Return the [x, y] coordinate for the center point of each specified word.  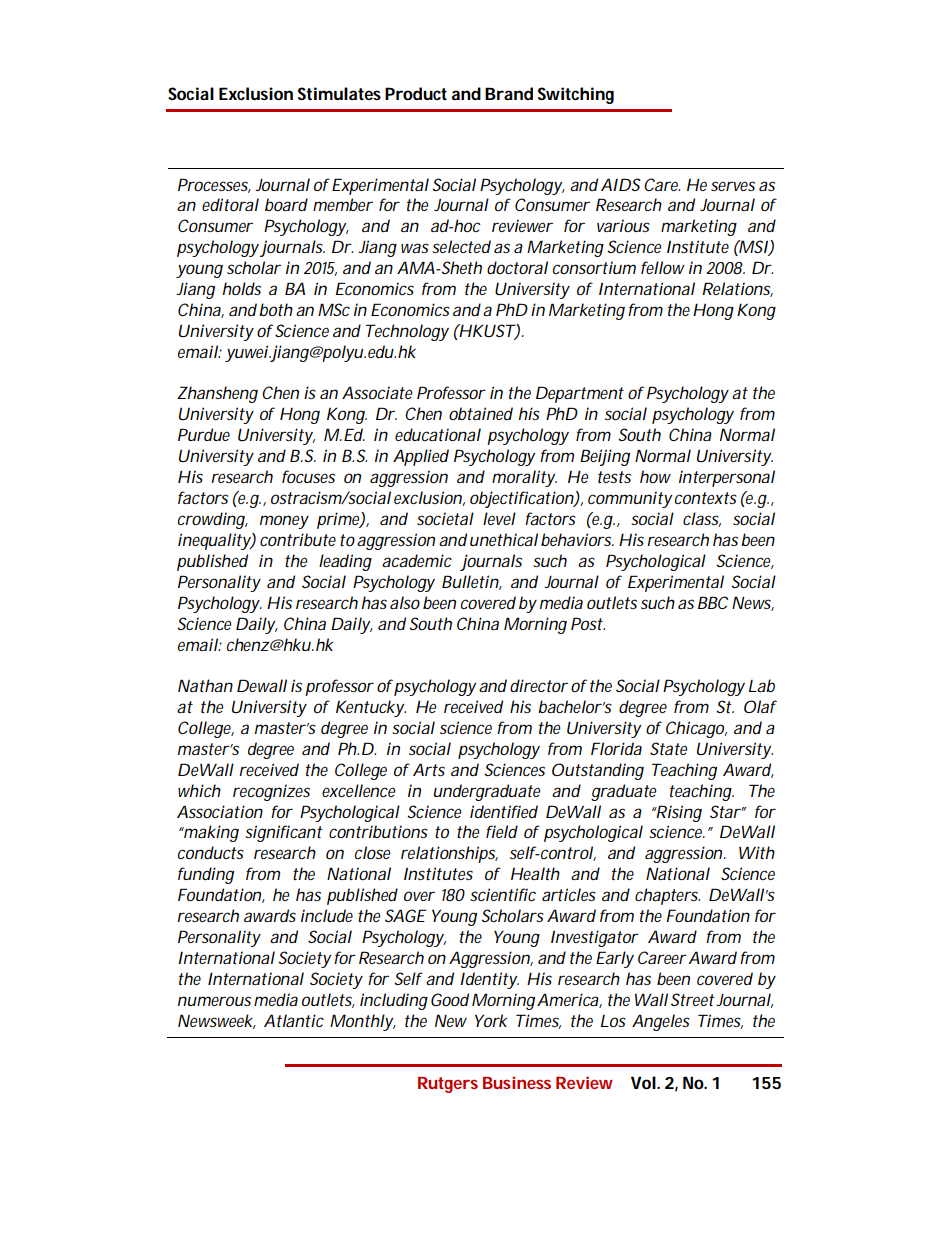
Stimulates [339, 93]
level [499, 518]
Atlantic [294, 1020]
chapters [667, 896]
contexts [706, 498]
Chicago [695, 729]
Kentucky [370, 708]
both [276, 309]
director [539, 685]
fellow [663, 267]
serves [733, 186]
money [284, 522]
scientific [503, 894]
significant [284, 833]
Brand [509, 93]
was [415, 248]
